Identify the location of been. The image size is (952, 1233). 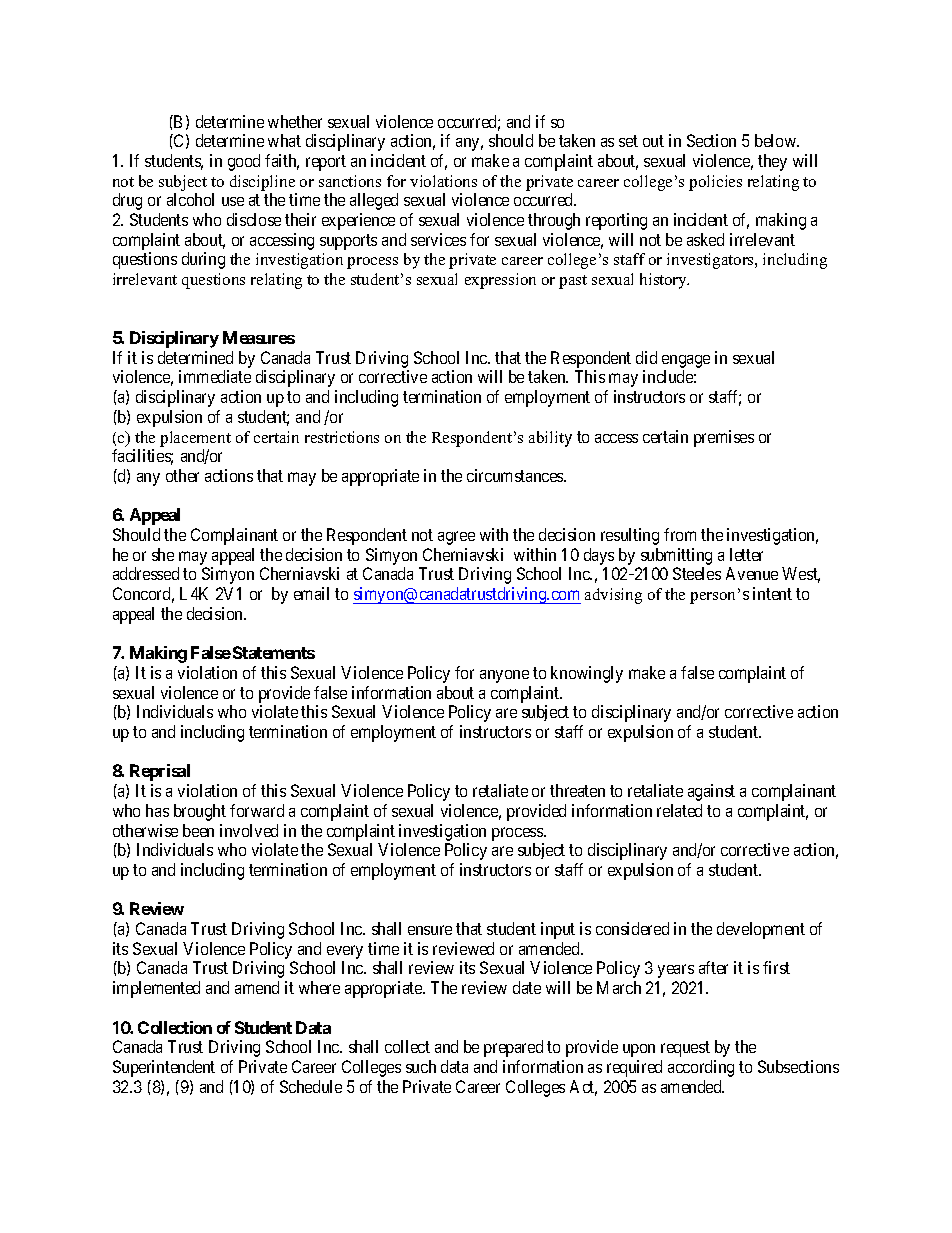
(198, 830).
